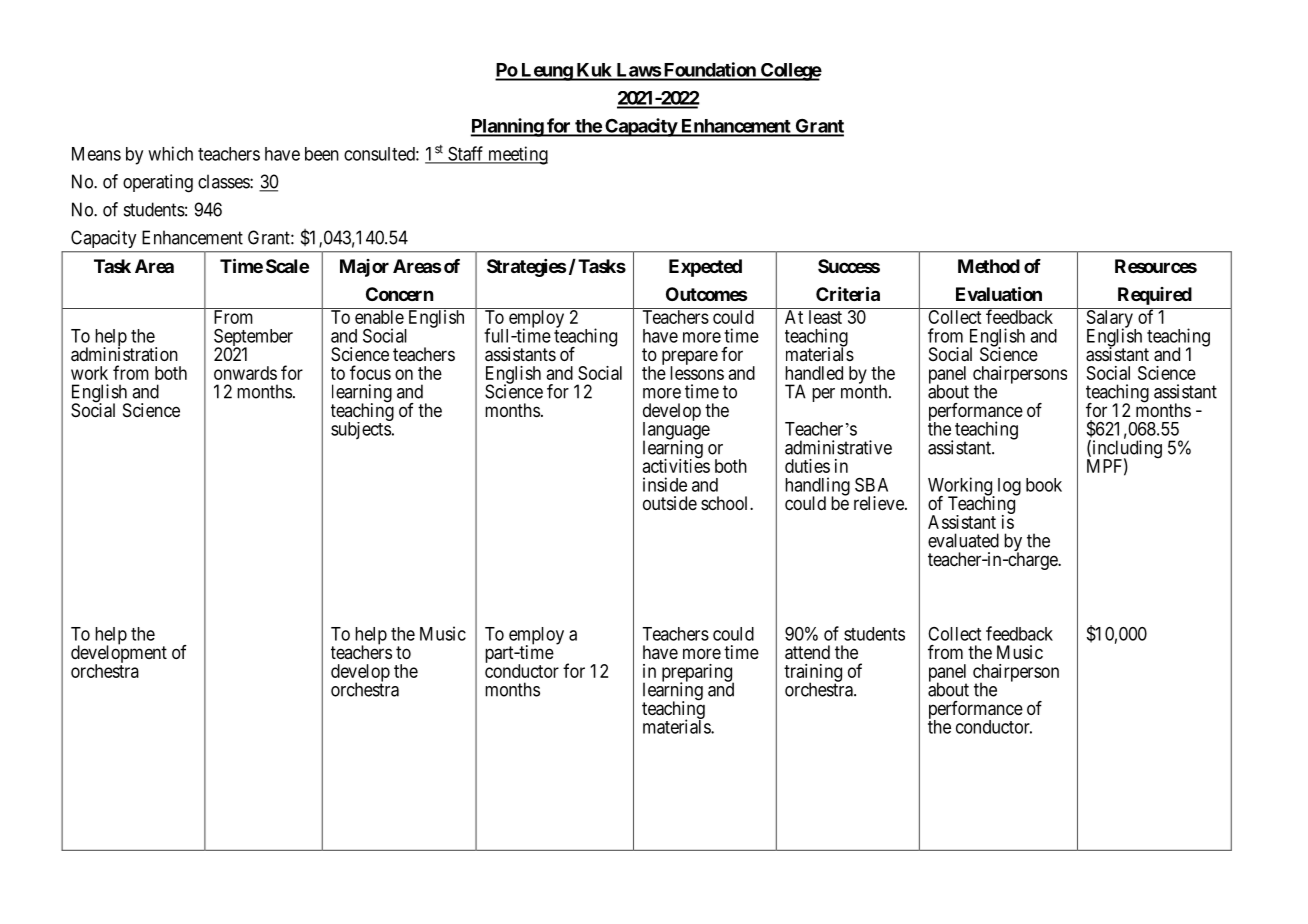 This document has height=924, width=1308. I want to click on Leung, so click(546, 72).
